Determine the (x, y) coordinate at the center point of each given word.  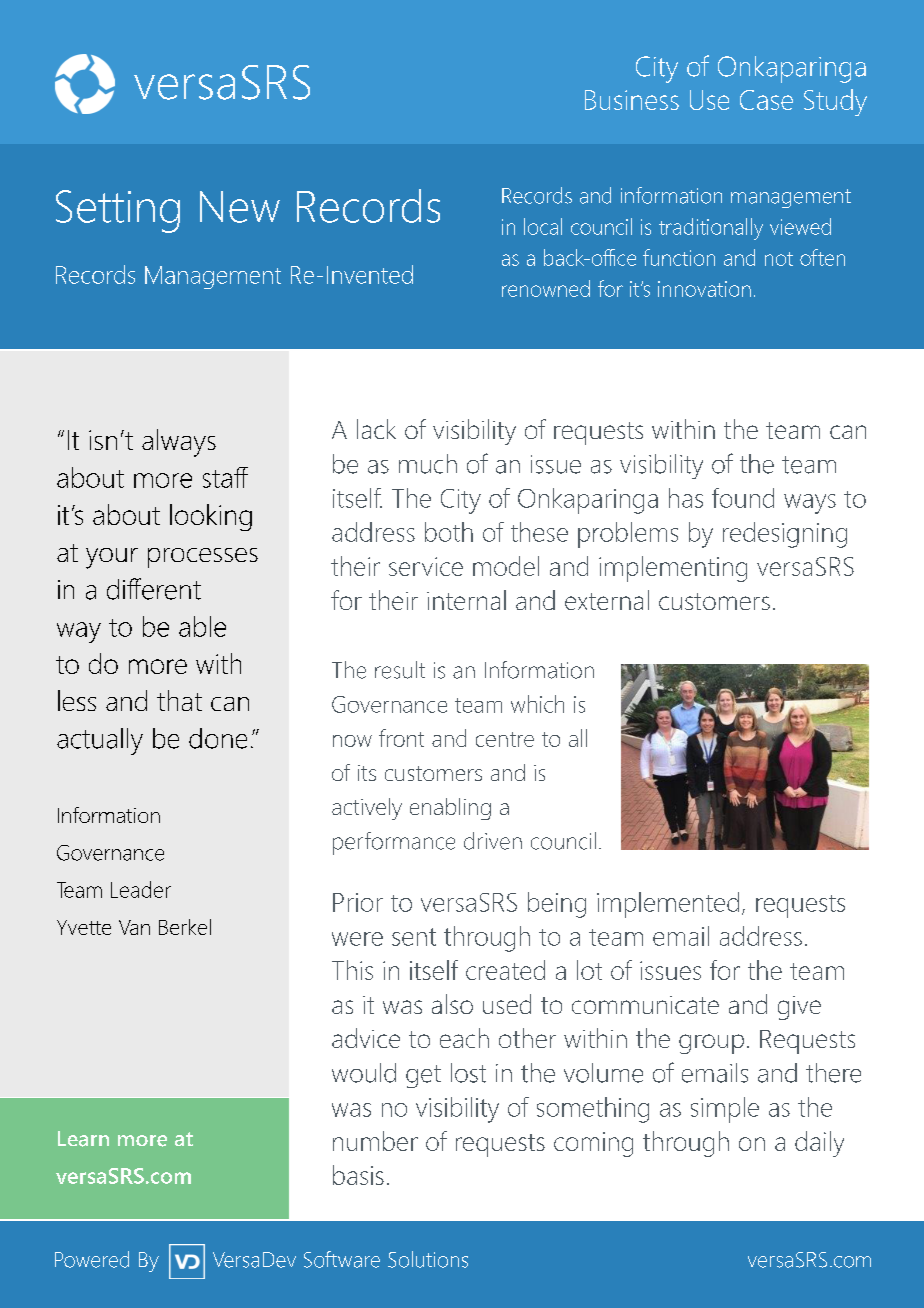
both (449, 532)
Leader (141, 889)
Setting (118, 211)
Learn (83, 1139)
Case (766, 100)
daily (819, 1144)
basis (358, 1175)
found (743, 498)
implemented (668, 905)
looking (211, 517)
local (543, 226)
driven (493, 841)
